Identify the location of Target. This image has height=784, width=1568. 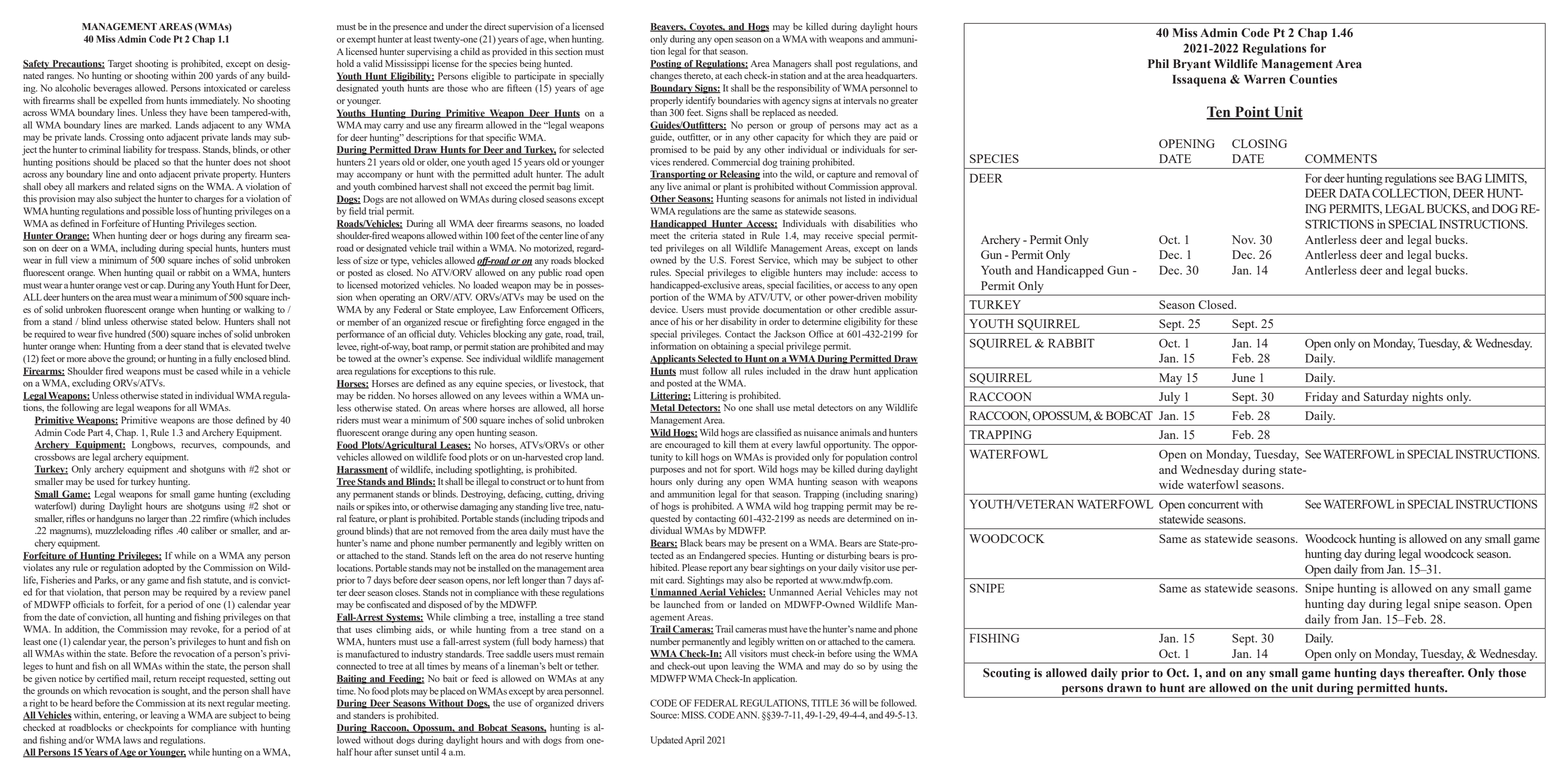
(120, 65).
